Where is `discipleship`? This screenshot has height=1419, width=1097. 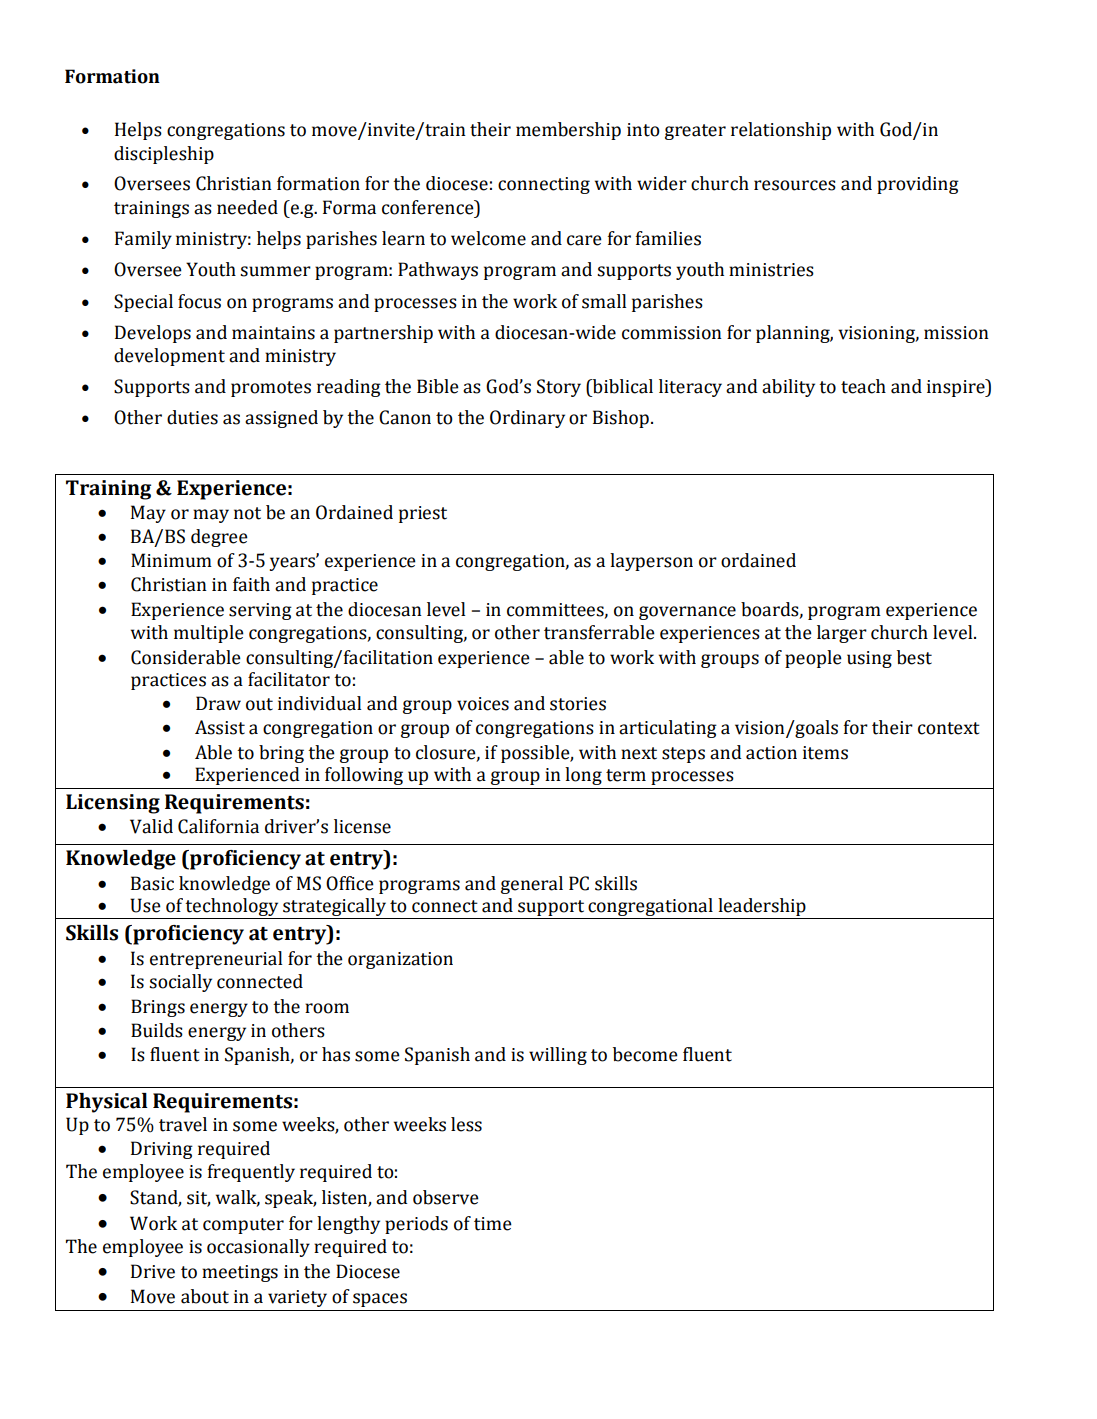 discipleship is located at coordinates (164, 155).
